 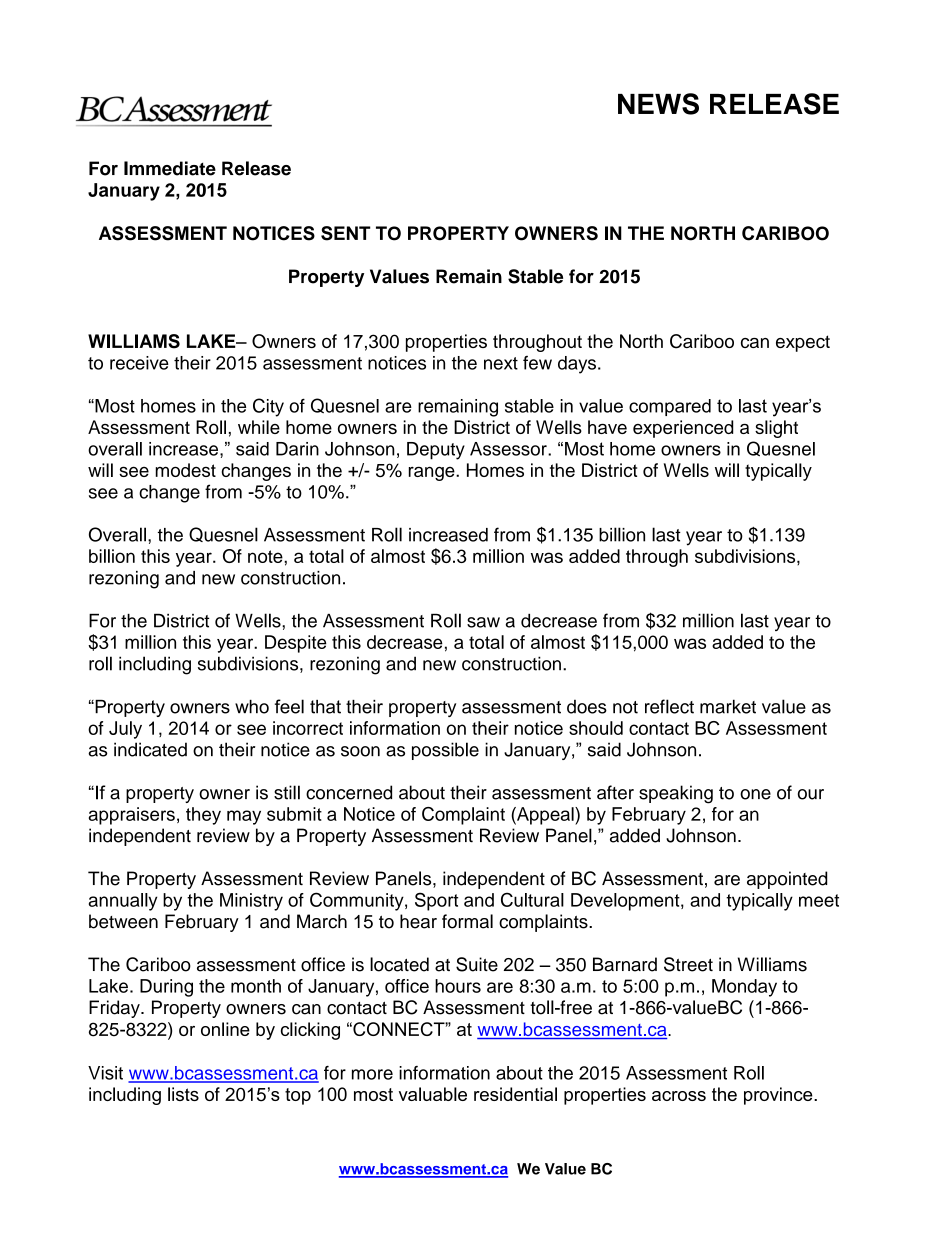 I want to click on modest, so click(x=185, y=470).
